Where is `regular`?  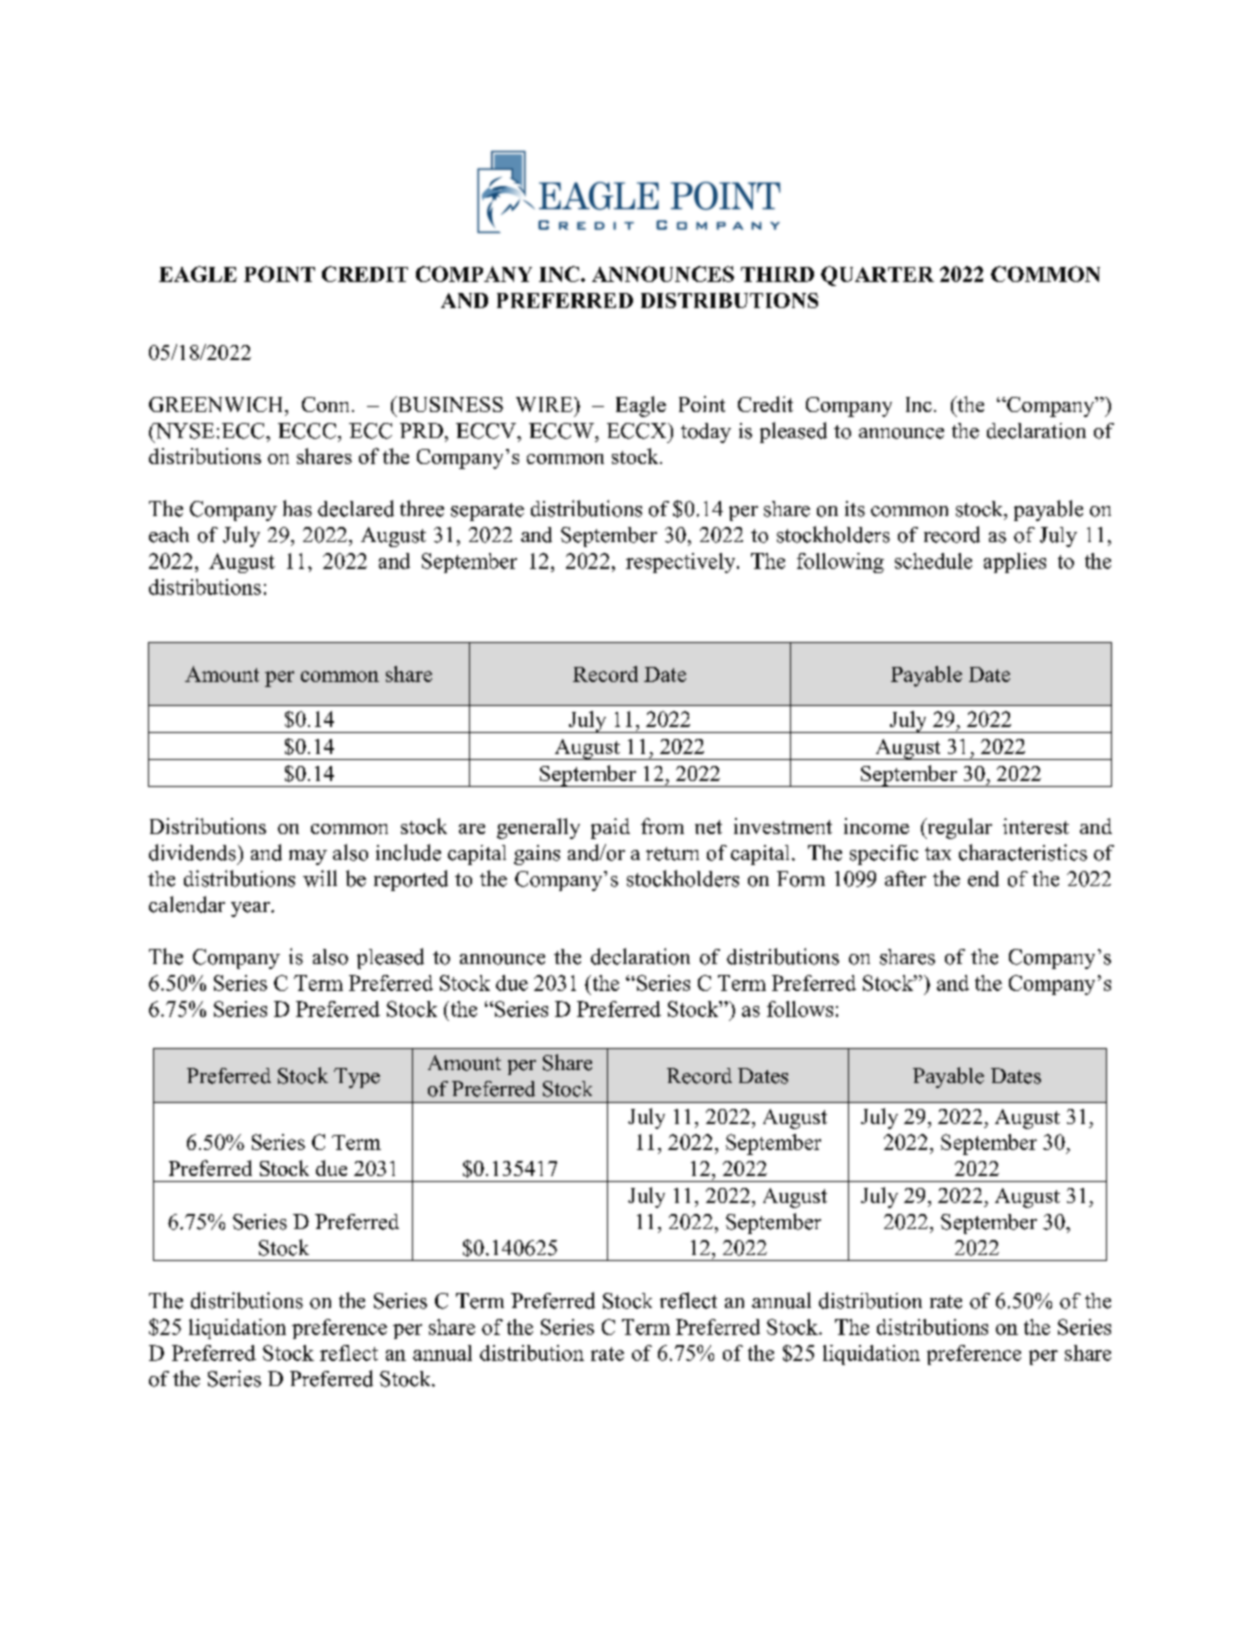 regular is located at coordinates (958, 828).
